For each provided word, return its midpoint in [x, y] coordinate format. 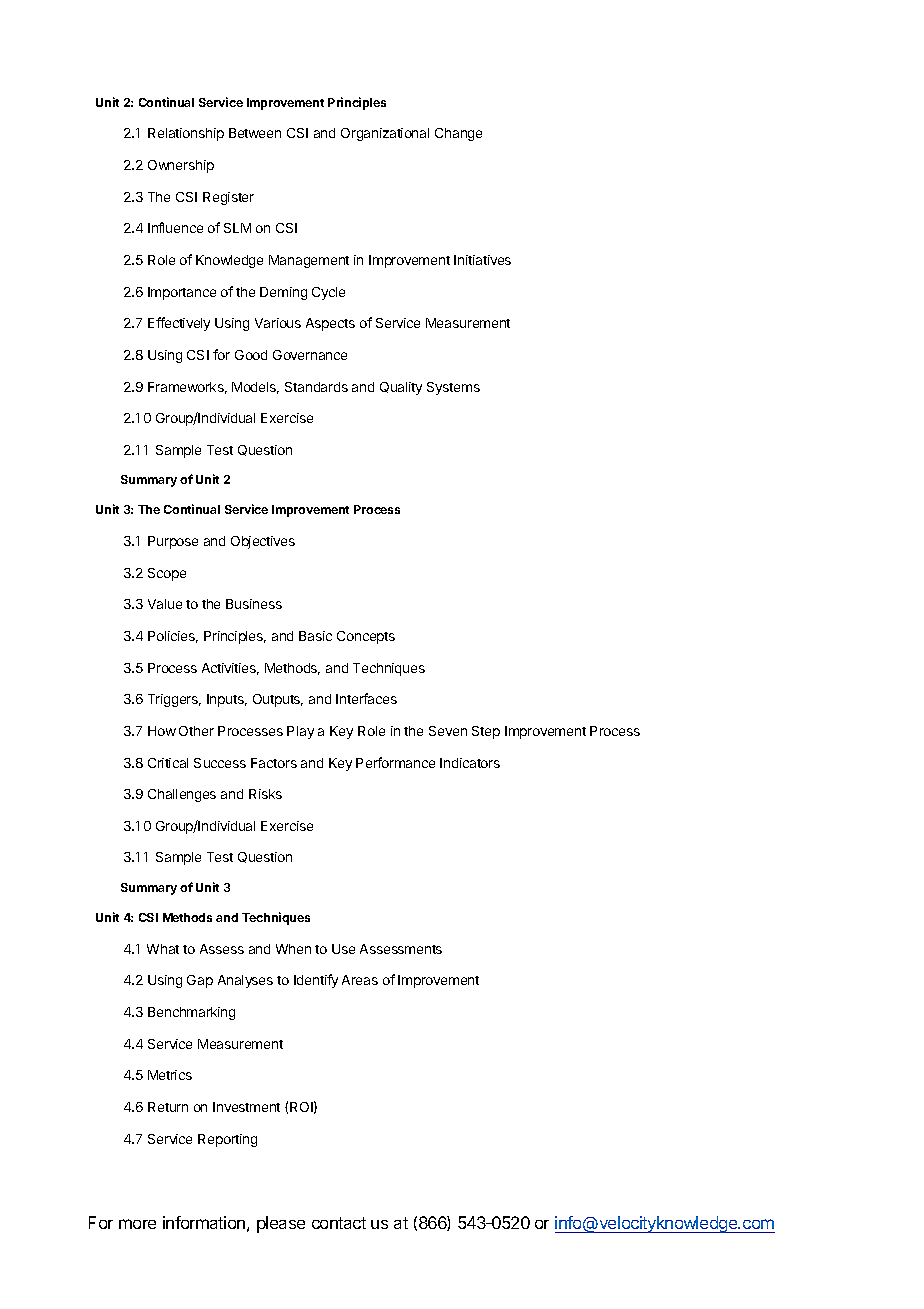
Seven [448, 731]
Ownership [181, 166]
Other [196, 731]
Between [255, 133]
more [137, 1224]
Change [458, 134]
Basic [315, 636]
